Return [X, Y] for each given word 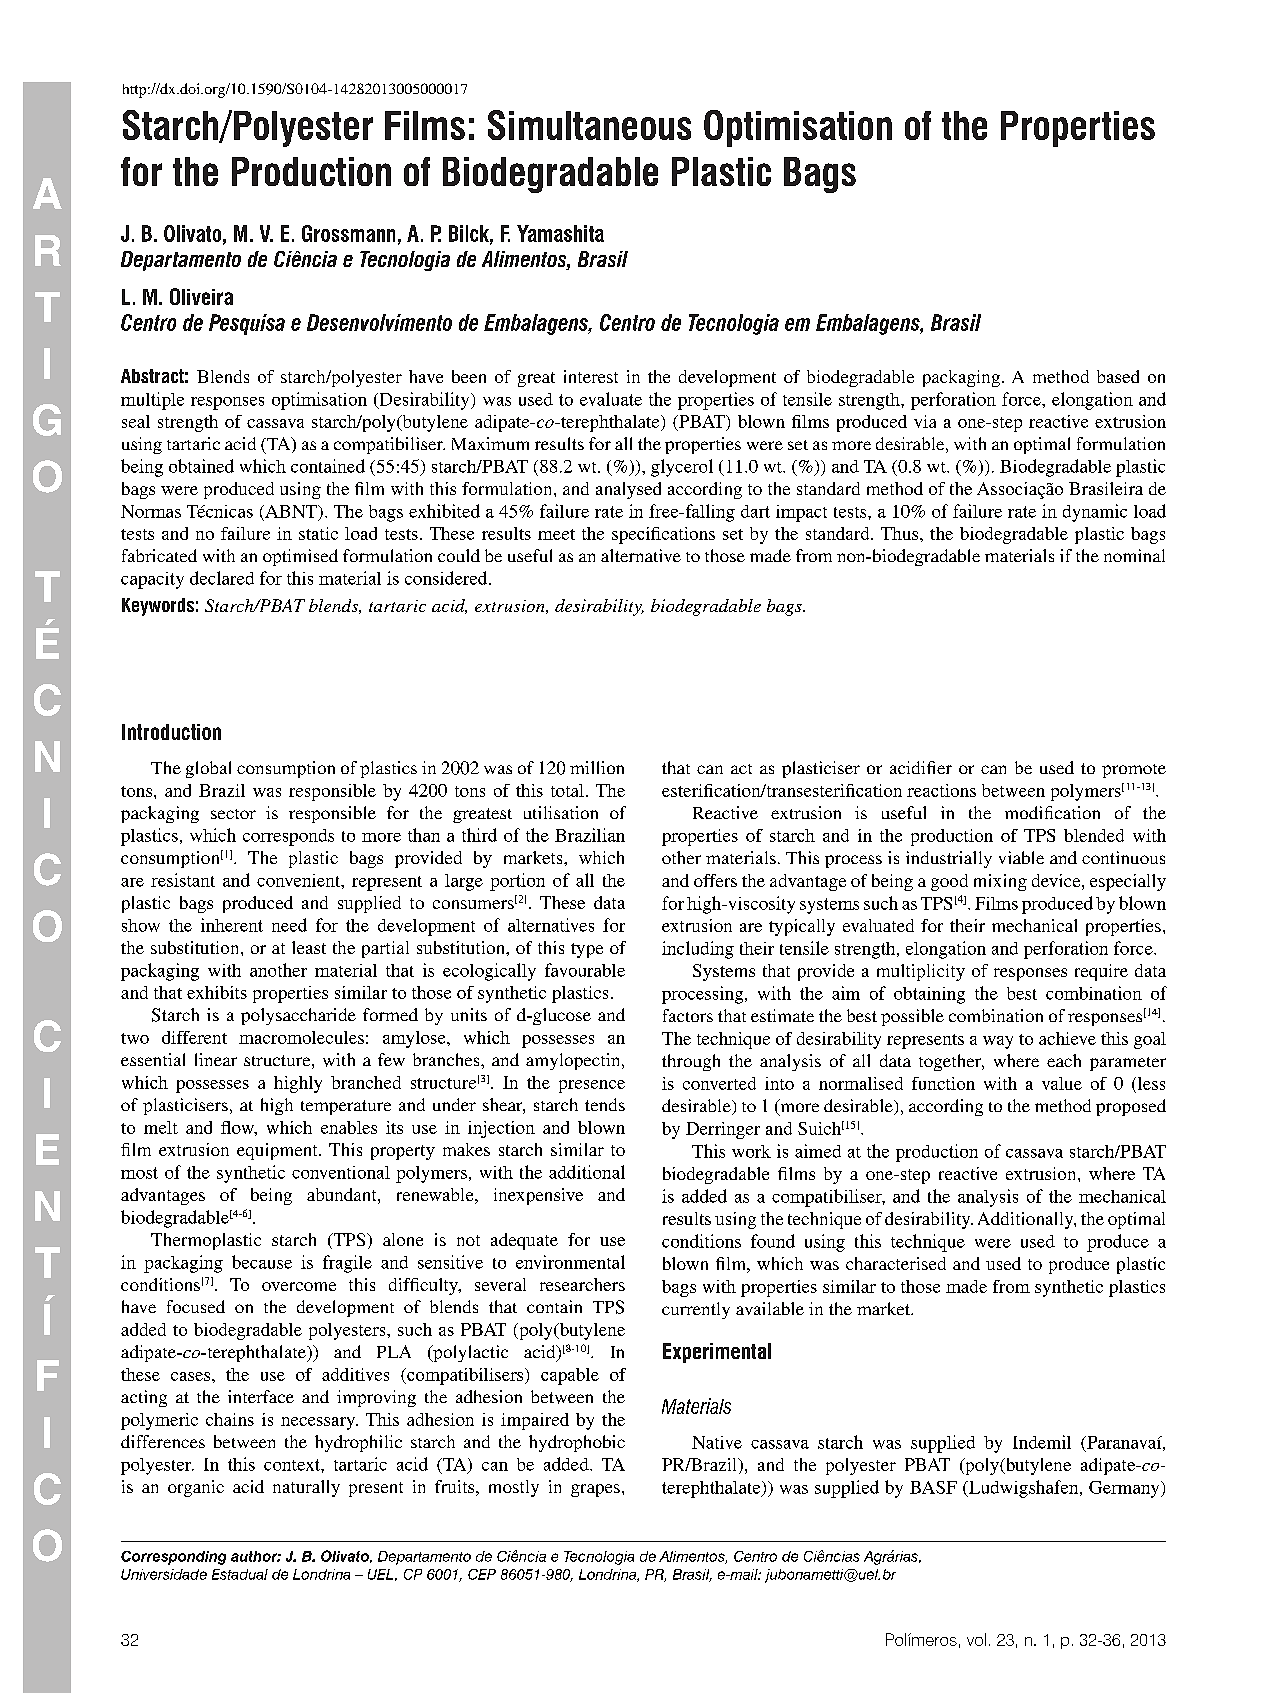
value [1062, 1083]
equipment [278, 1151]
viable [1021, 857]
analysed [628, 490]
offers [715, 880]
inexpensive [538, 1196]
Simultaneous [589, 125]
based [1118, 376]
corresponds [288, 837]
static [318, 533]
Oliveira [201, 296]
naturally [306, 1488]
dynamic [1095, 513]
